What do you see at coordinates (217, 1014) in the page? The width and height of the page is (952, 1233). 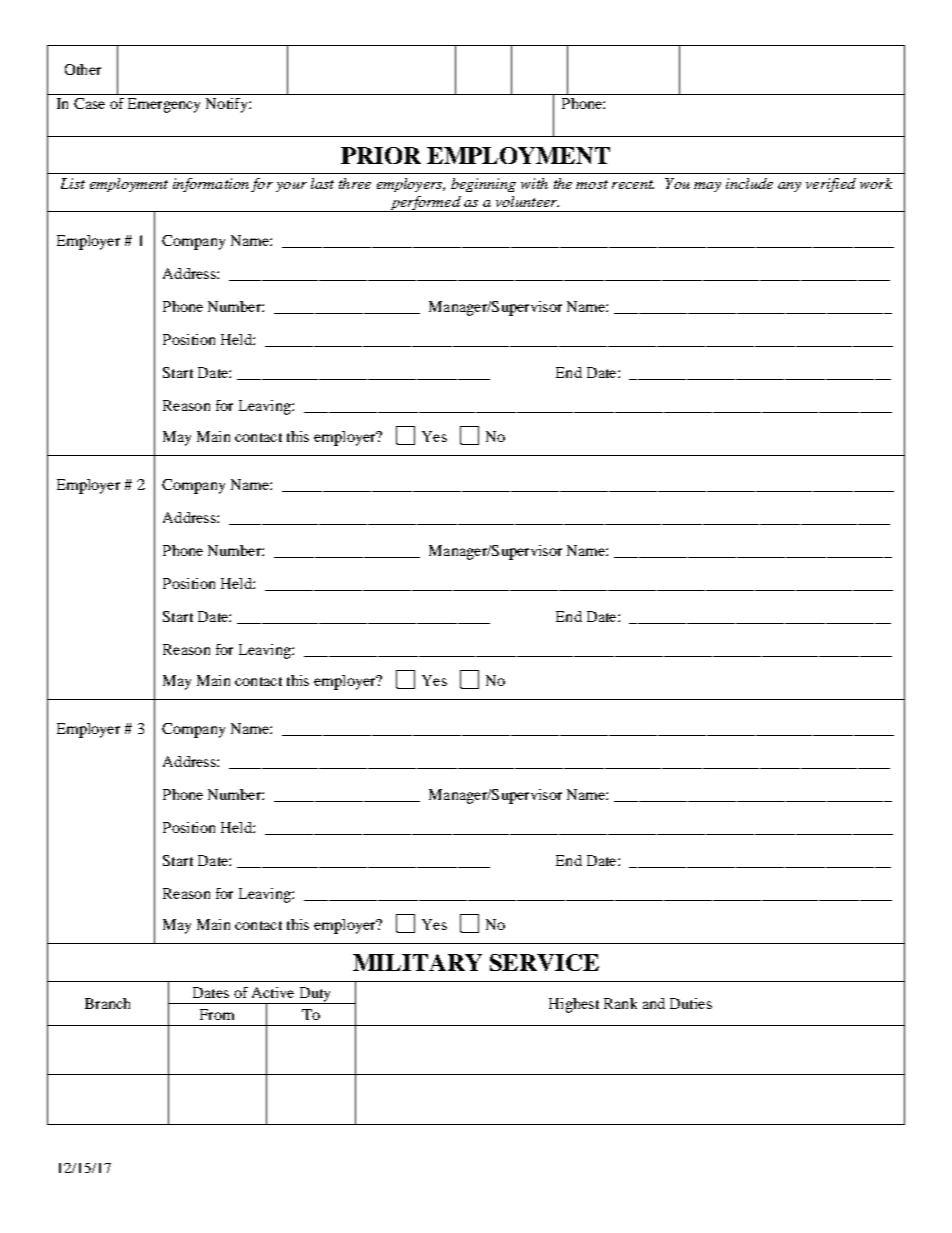 I see `From` at bounding box center [217, 1014].
